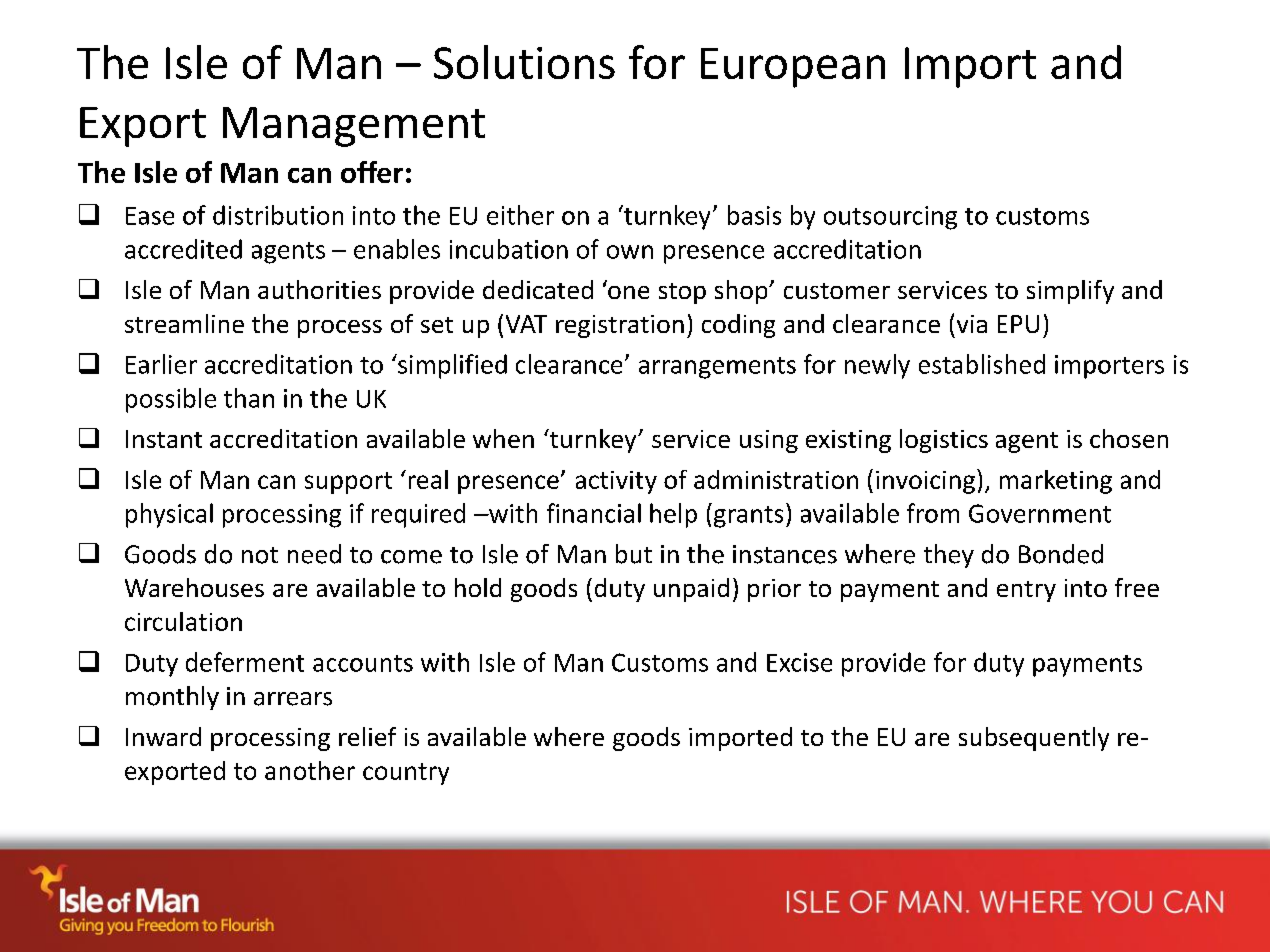 Image resolution: width=1270 pixels, height=952 pixels. What do you see at coordinates (354, 127) in the image?
I see `Management` at bounding box center [354, 127].
